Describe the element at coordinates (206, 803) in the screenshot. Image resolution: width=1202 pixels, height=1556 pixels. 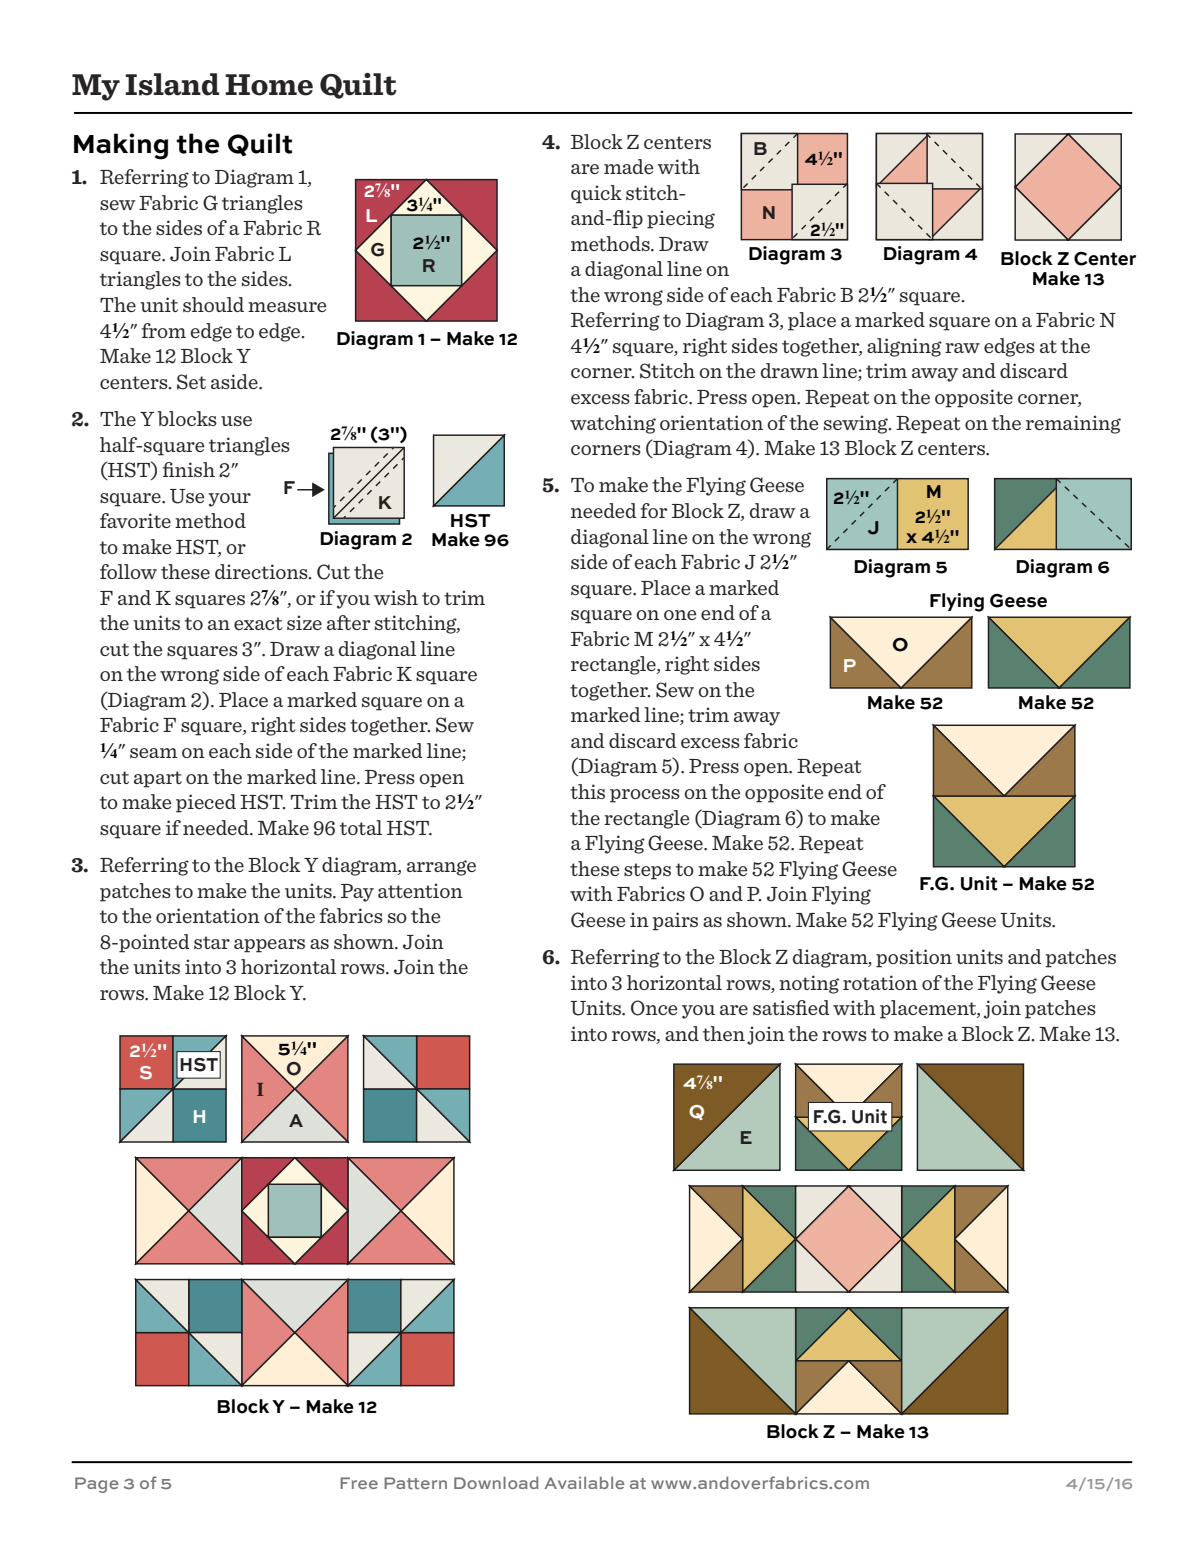
I see `pieced` at that location.
